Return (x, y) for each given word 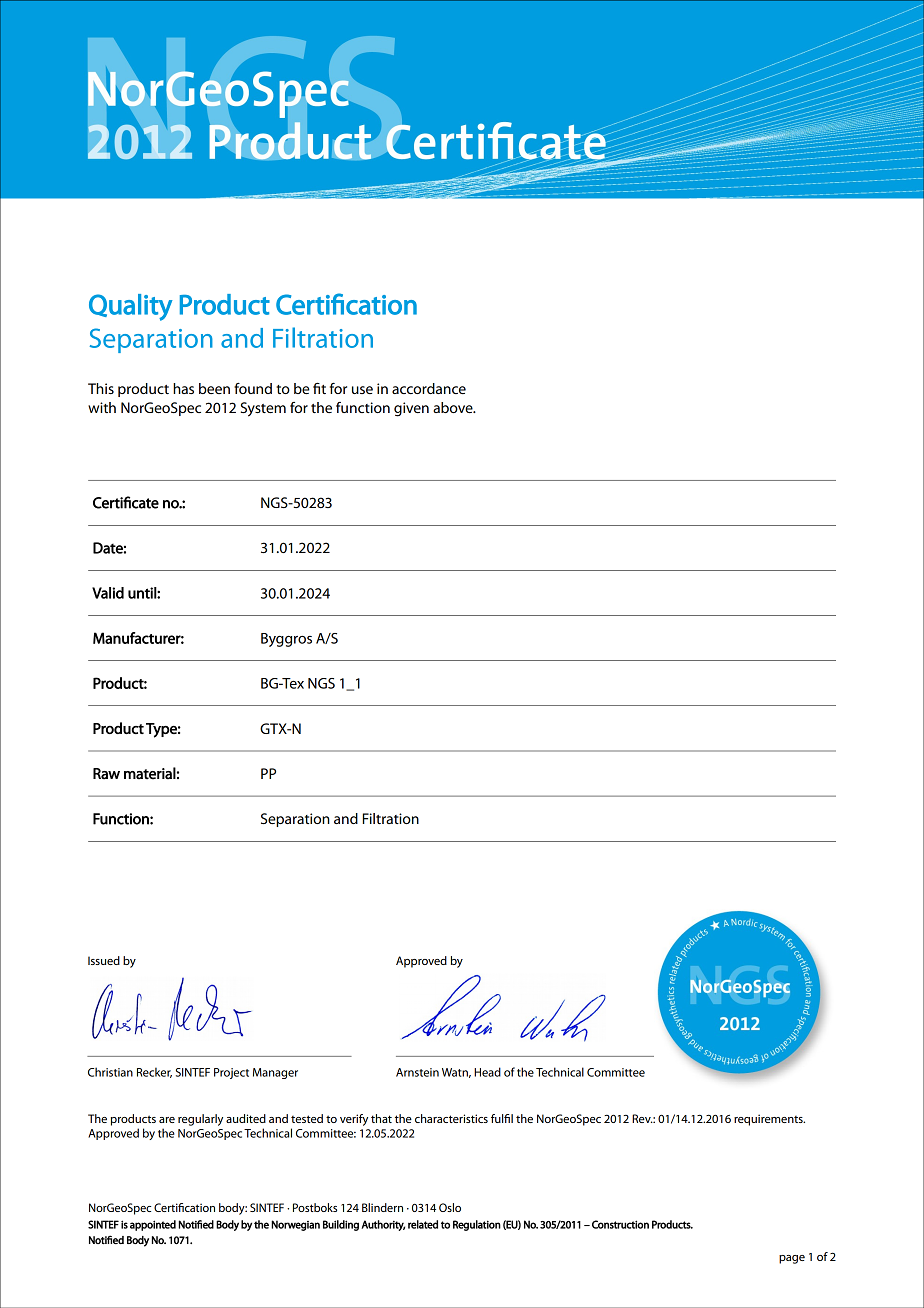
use (362, 390)
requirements (769, 1120)
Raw (106, 774)
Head (487, 1072)
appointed (153, 1225)
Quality (131, 307)
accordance (429, 388)
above (454, 407)
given (411, 409)
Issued (104, 960)
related (423, 1224)
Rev (642, 1118)
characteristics (451, 1118)
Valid (108, 593)
